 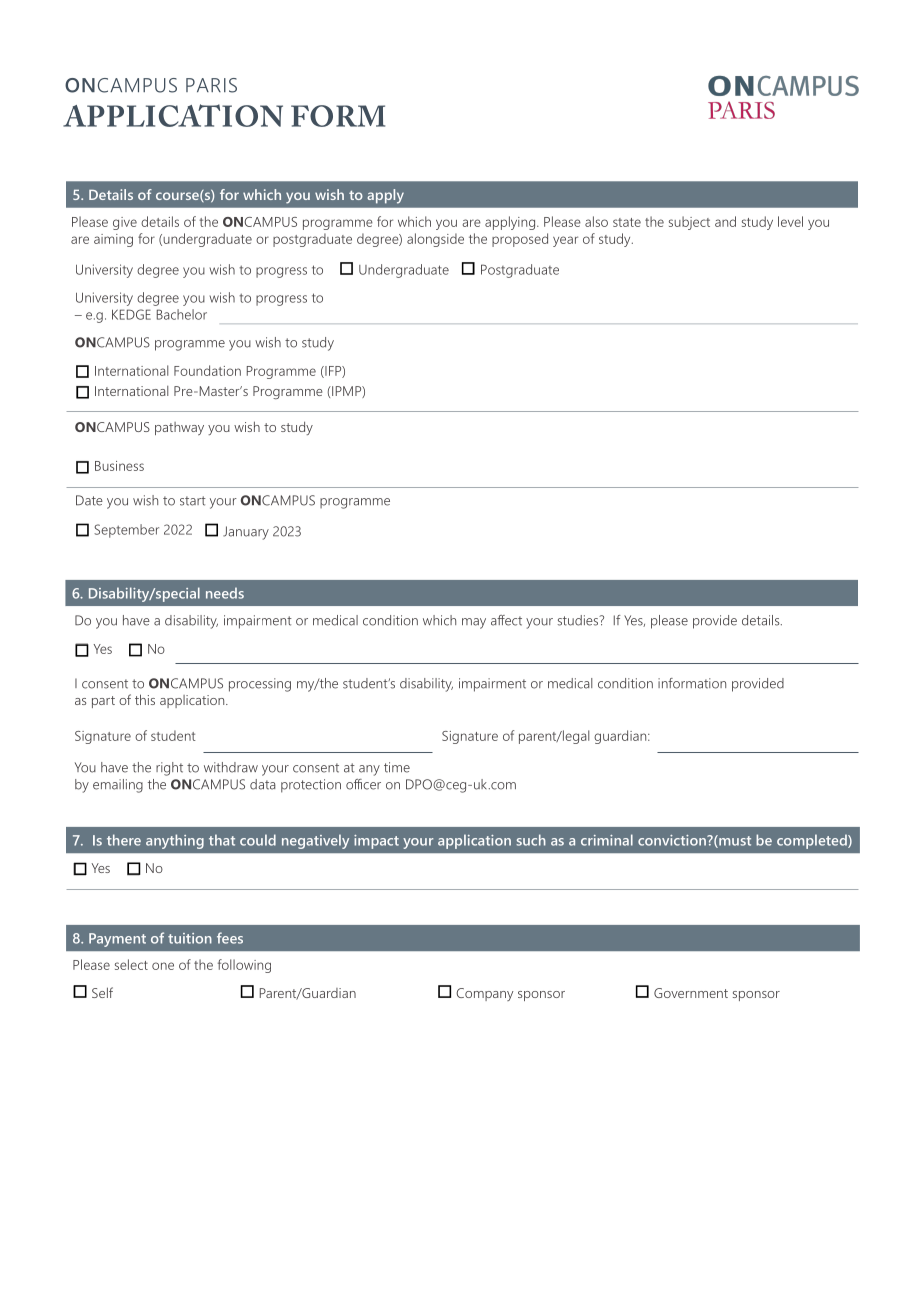 I want to click on right, so click(x=169, y=769).
